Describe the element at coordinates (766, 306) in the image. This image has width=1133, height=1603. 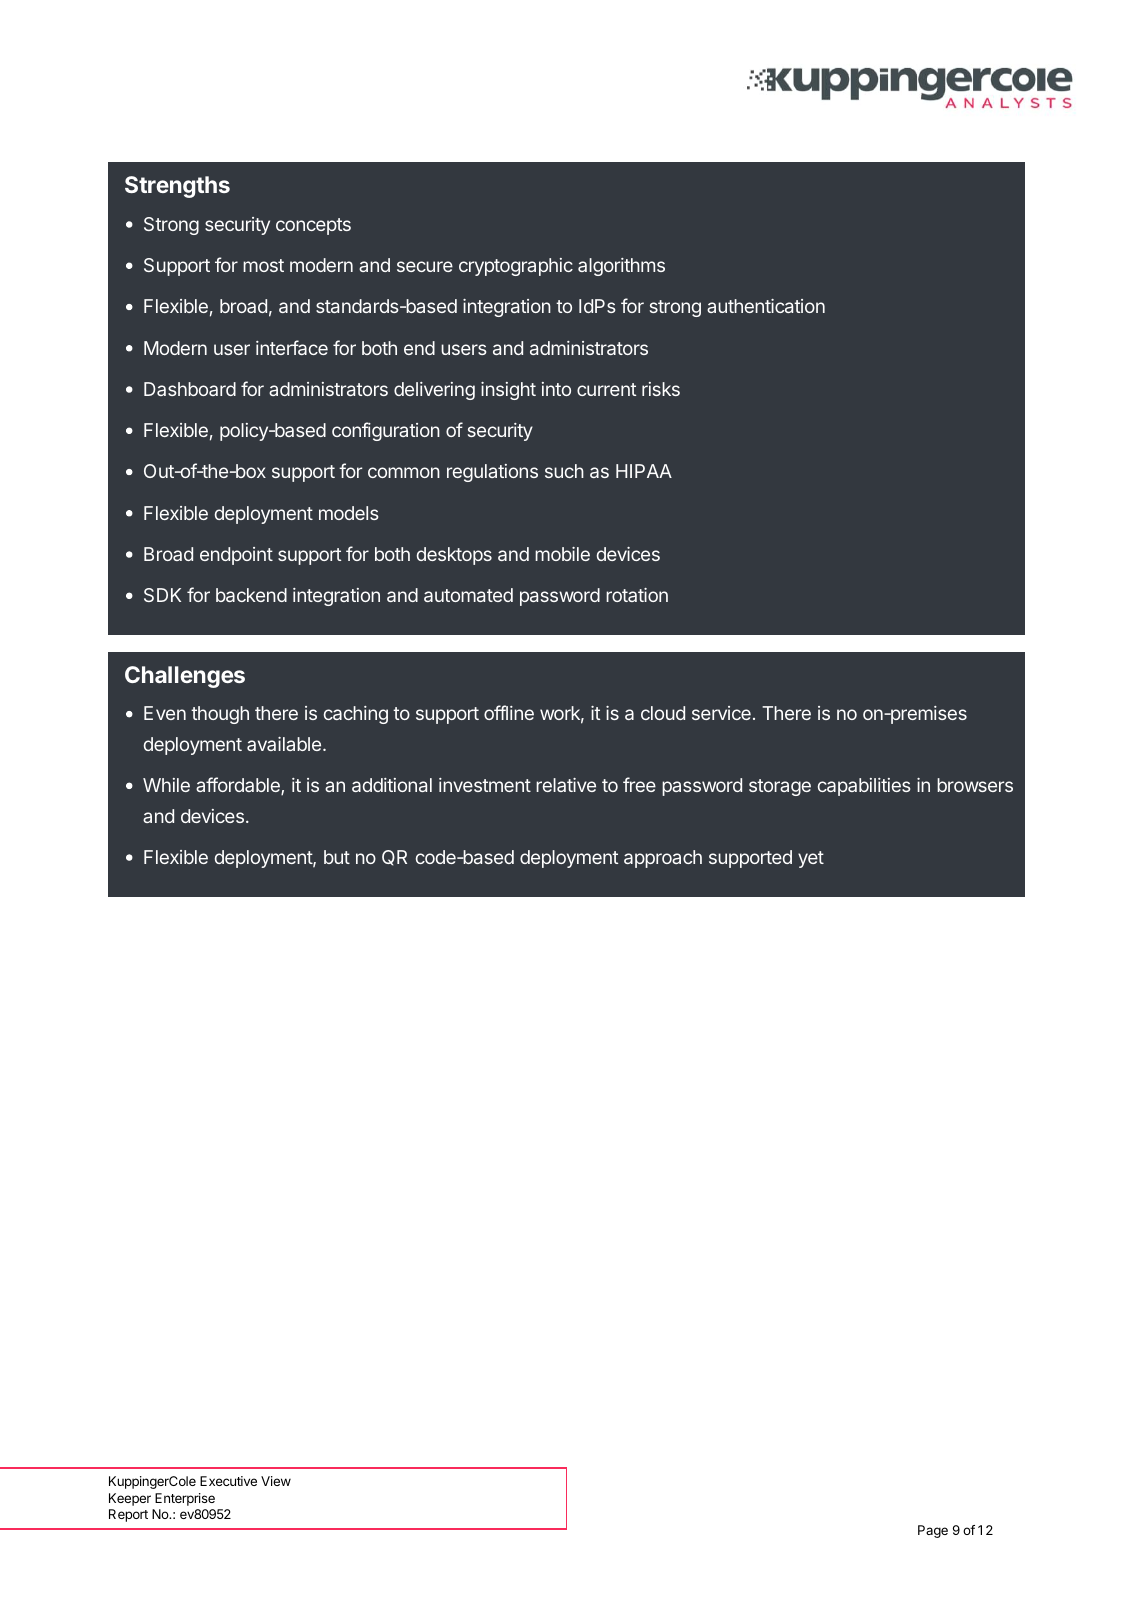
I see `authentication` at that location.
